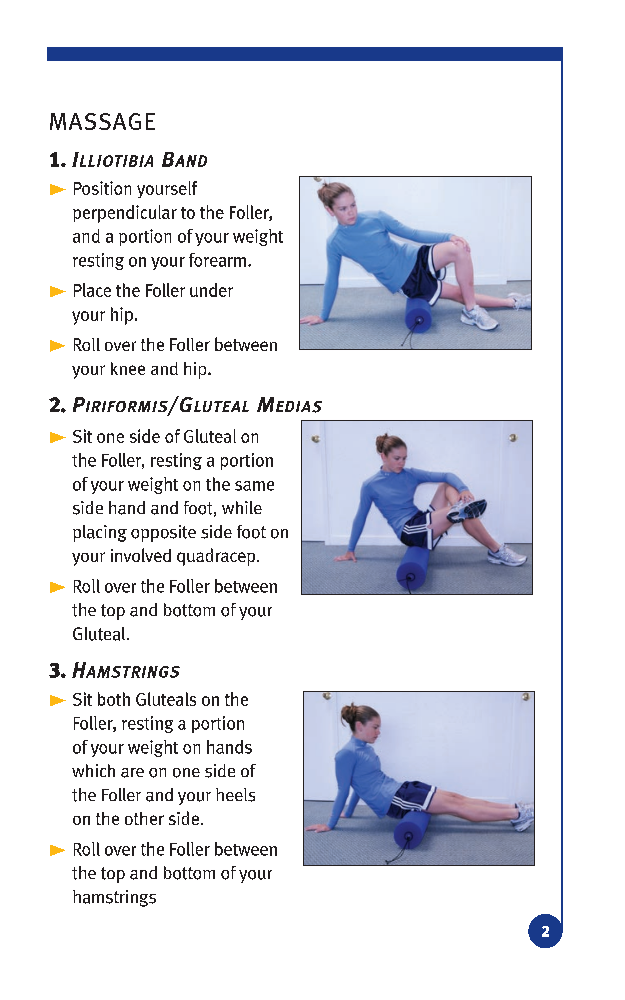 This screenshot has width=625, height=1000. What do you see at coordinates (242, 507) in the screenshot?
I see `while` at bounding box center [242, 507].
